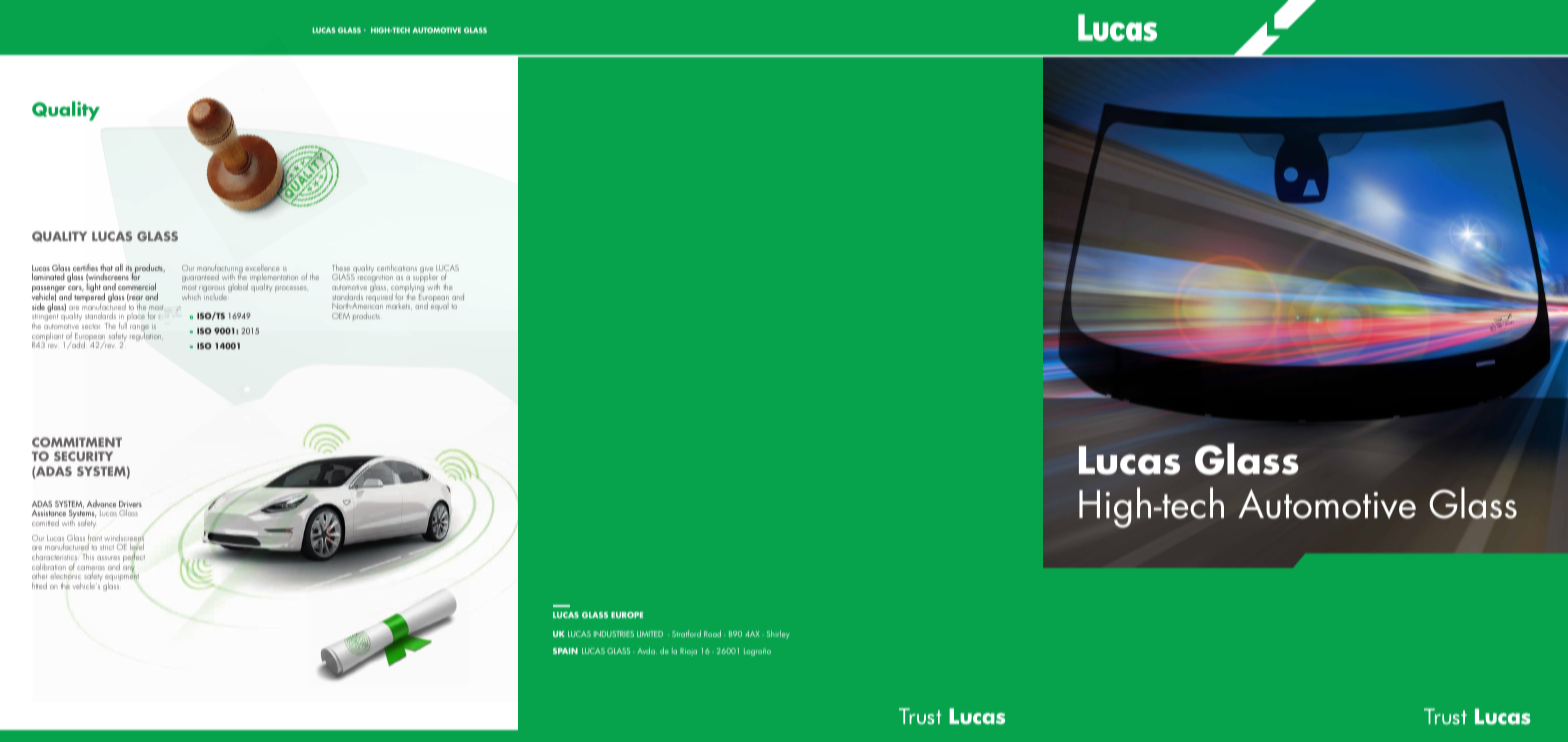 Image resolution: width=1568 pixels, height=742 pixels. Describe the element at coordinates (130, 504) in the screenshot. I see `Drivers` at that location.
